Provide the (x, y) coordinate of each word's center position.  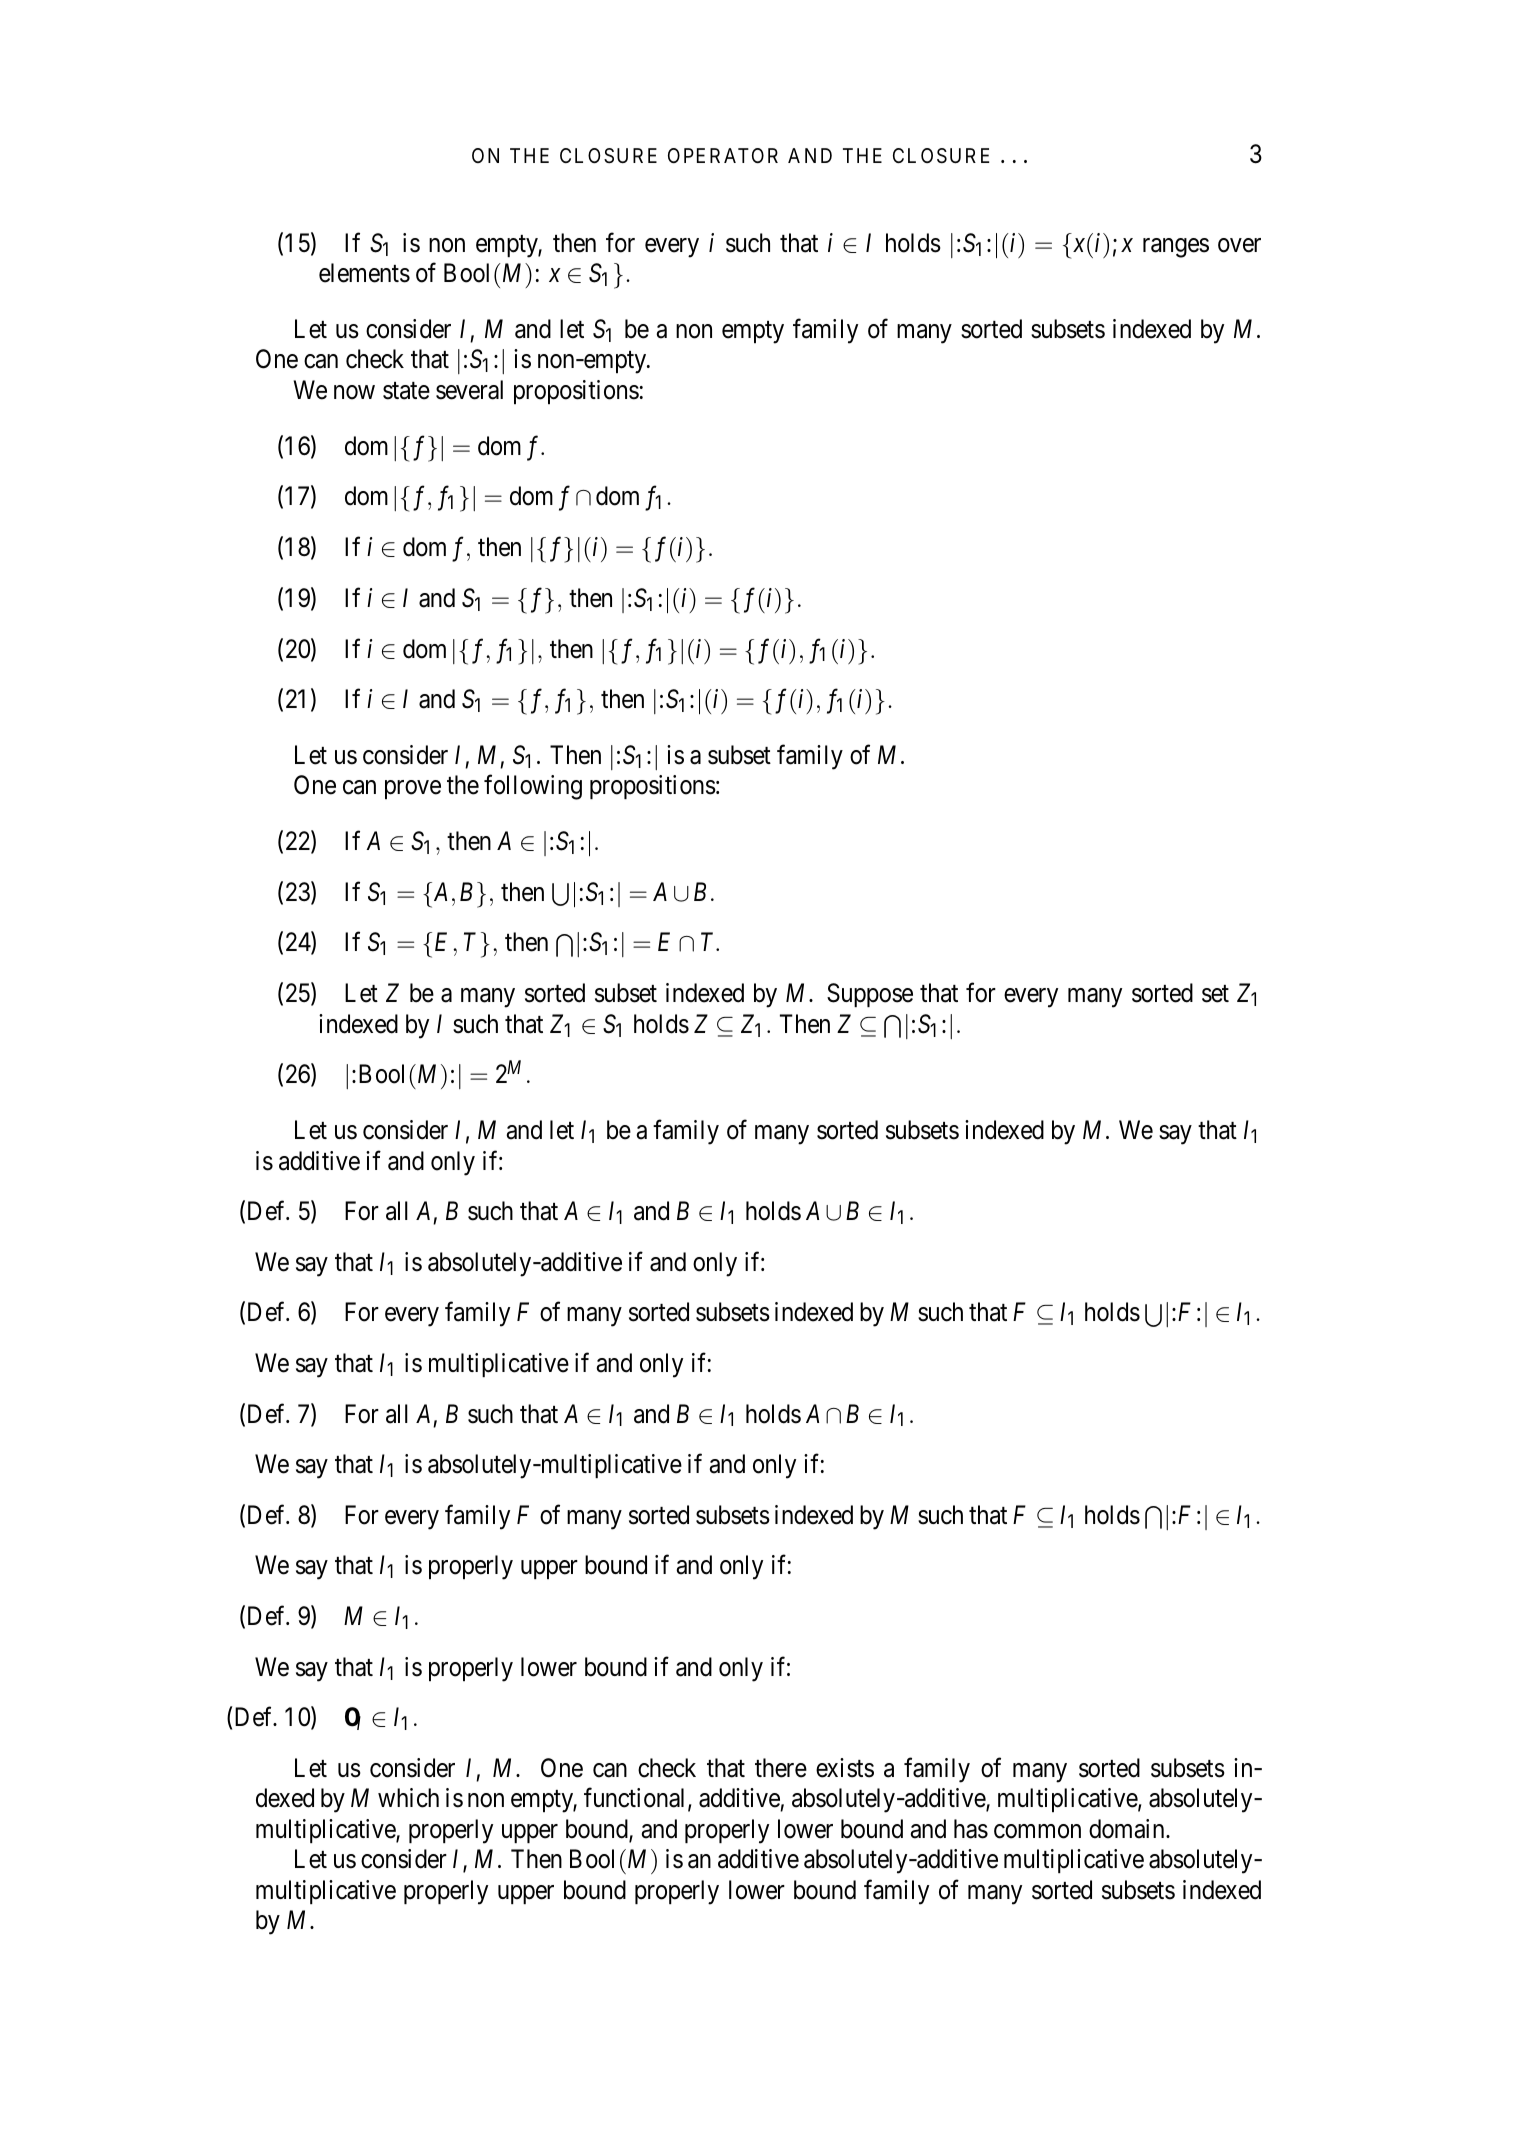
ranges (1176, 248)
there (781, 1768)
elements (364, 273)
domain (1128, 1829)
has (971, 1829)
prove (413, 790)
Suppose (870, 995)
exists (845, 1768)
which (408, 1798)
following (533, 787)
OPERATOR (723, 155)
